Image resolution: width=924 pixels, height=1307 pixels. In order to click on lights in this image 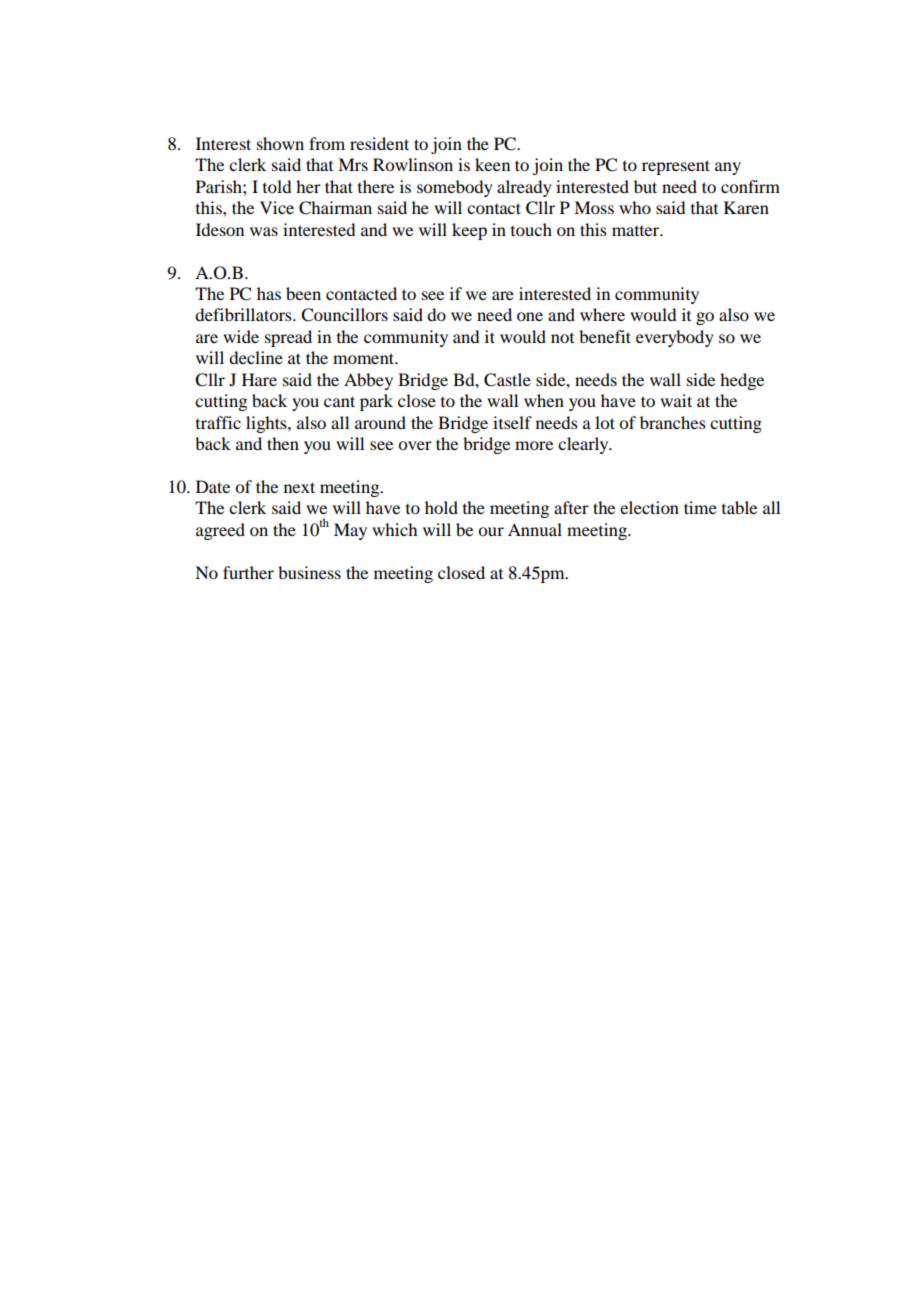, I will do `click(267, 424)`.
